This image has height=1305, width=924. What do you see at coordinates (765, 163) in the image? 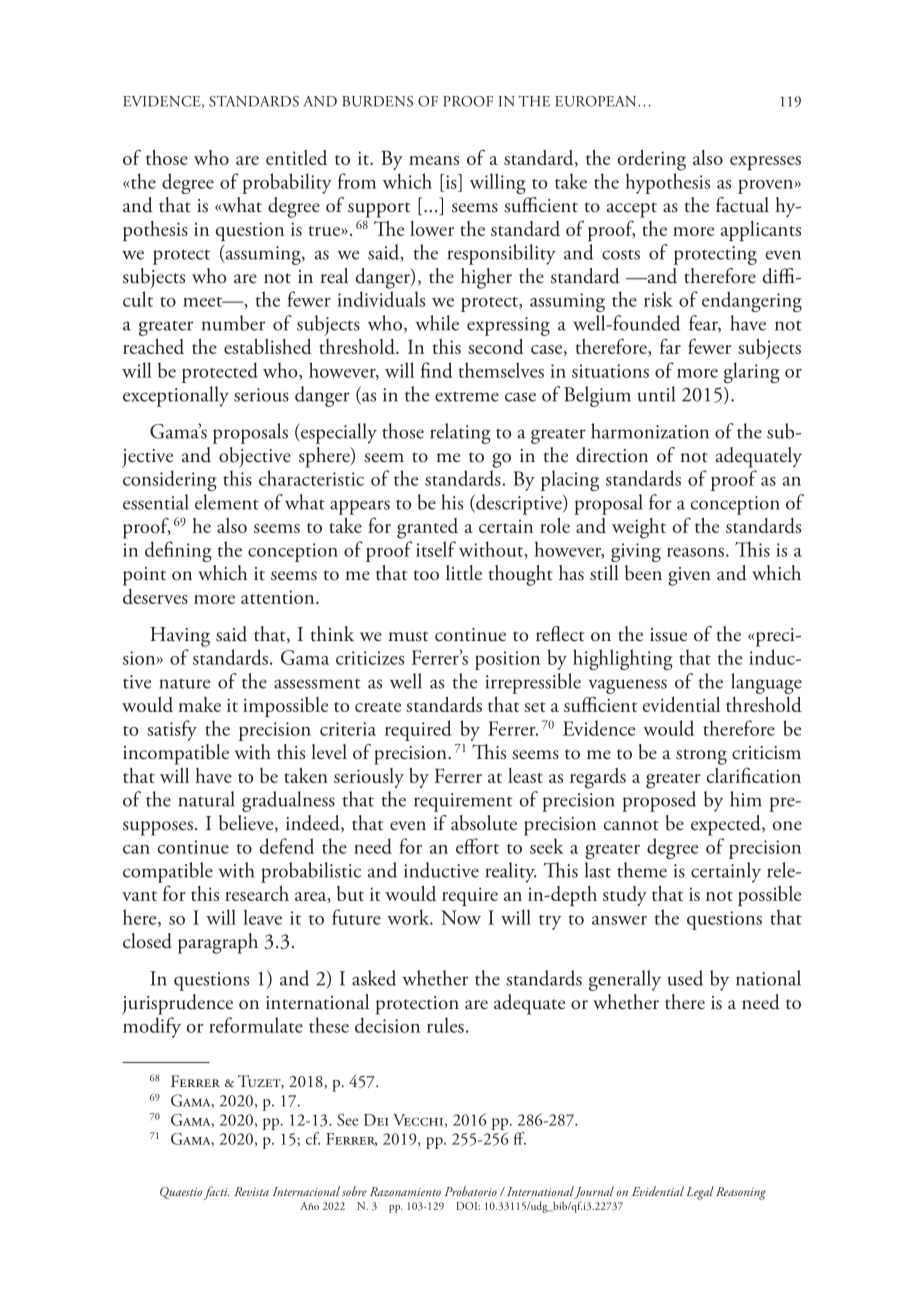
I see `expresses` at bounding box center [765, 163].
